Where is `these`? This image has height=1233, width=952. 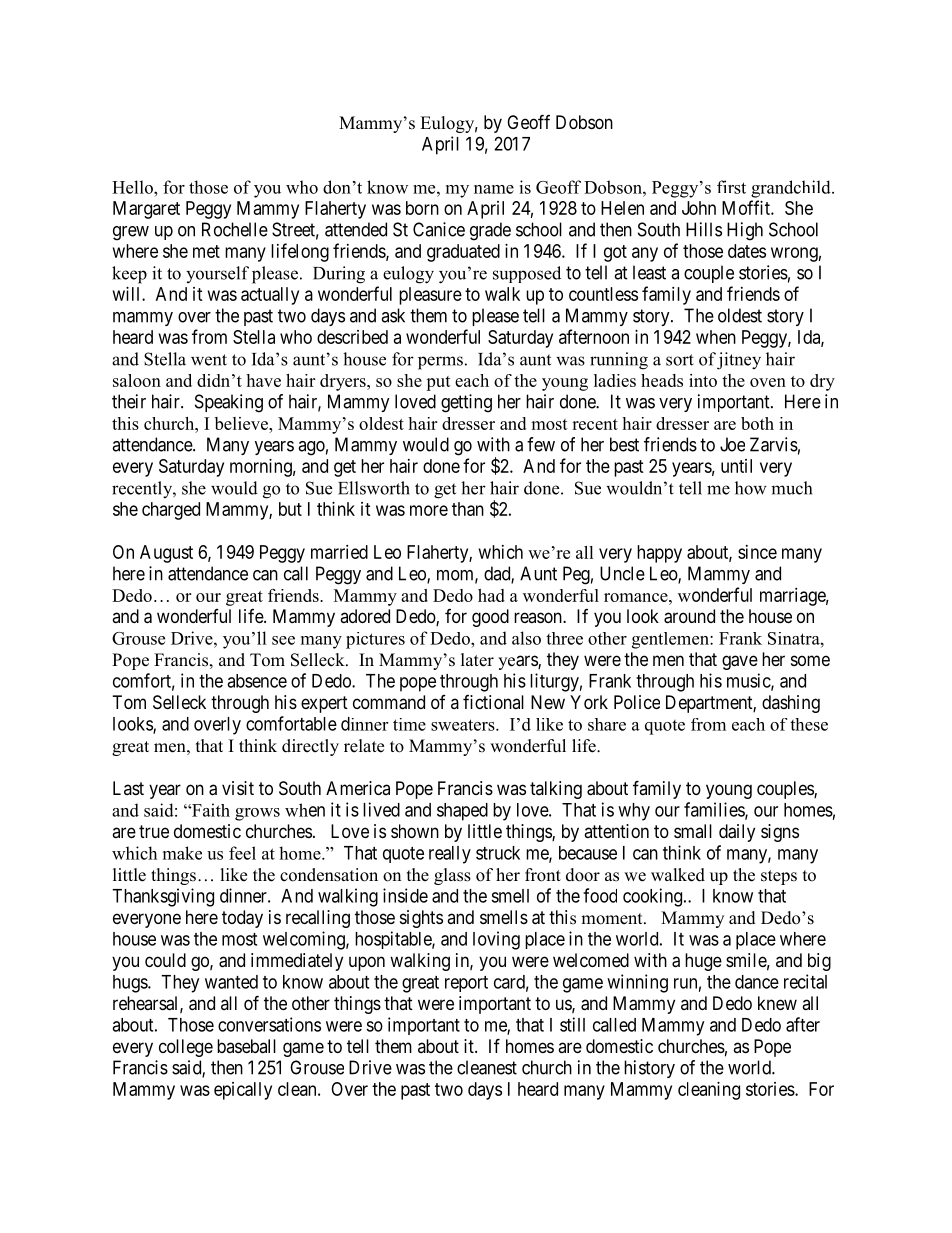
these is located at coordinates (809, 724).
